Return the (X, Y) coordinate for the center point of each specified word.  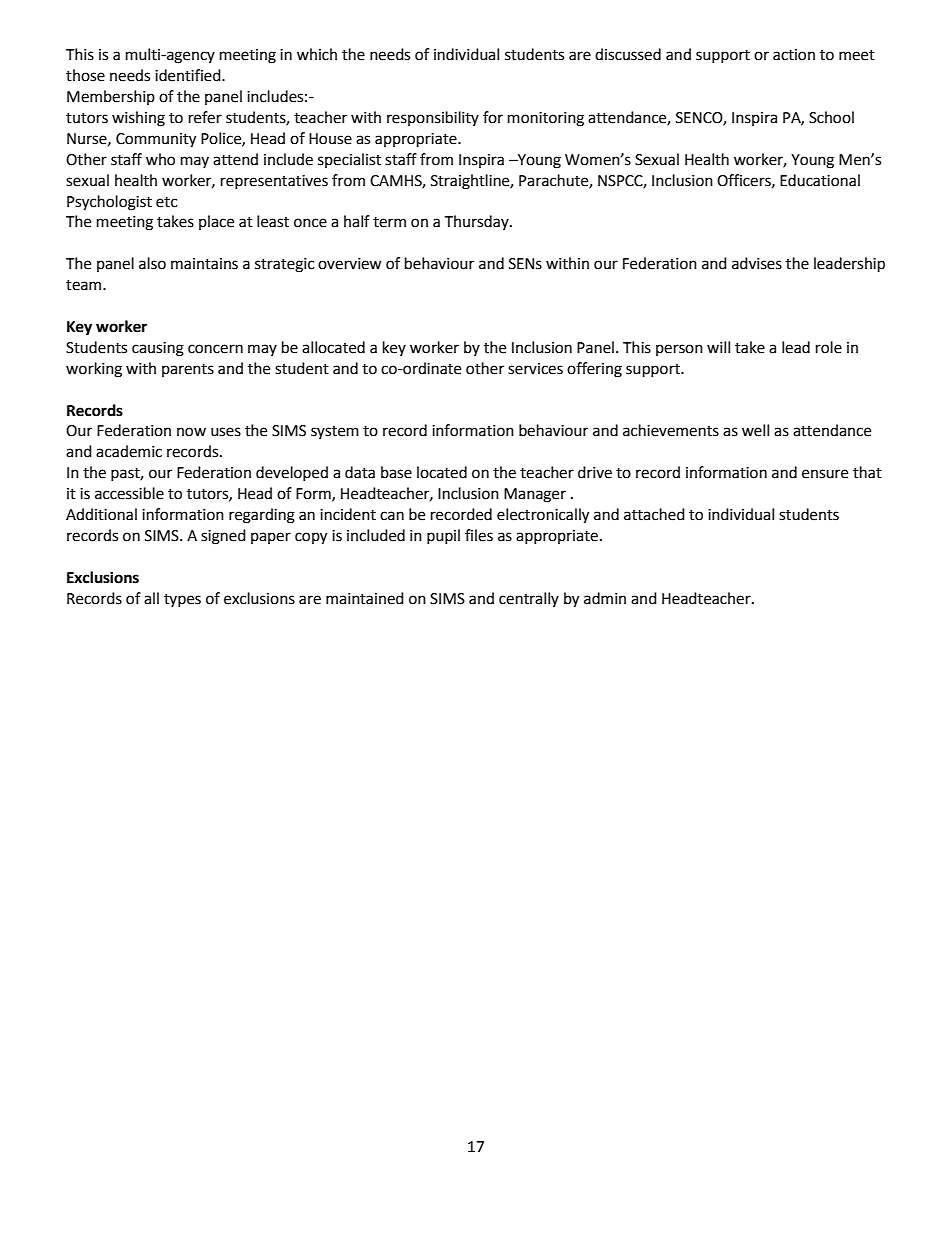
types (182, 600)
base (396, 472)
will (718, 347)
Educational (820, 180)
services (535, 369)
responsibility (433, 118)
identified (189, 75)
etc (166, 202)
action (794, 55)
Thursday (477, 222)
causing (158, 349)
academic (129, 451)
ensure (825, 474)
